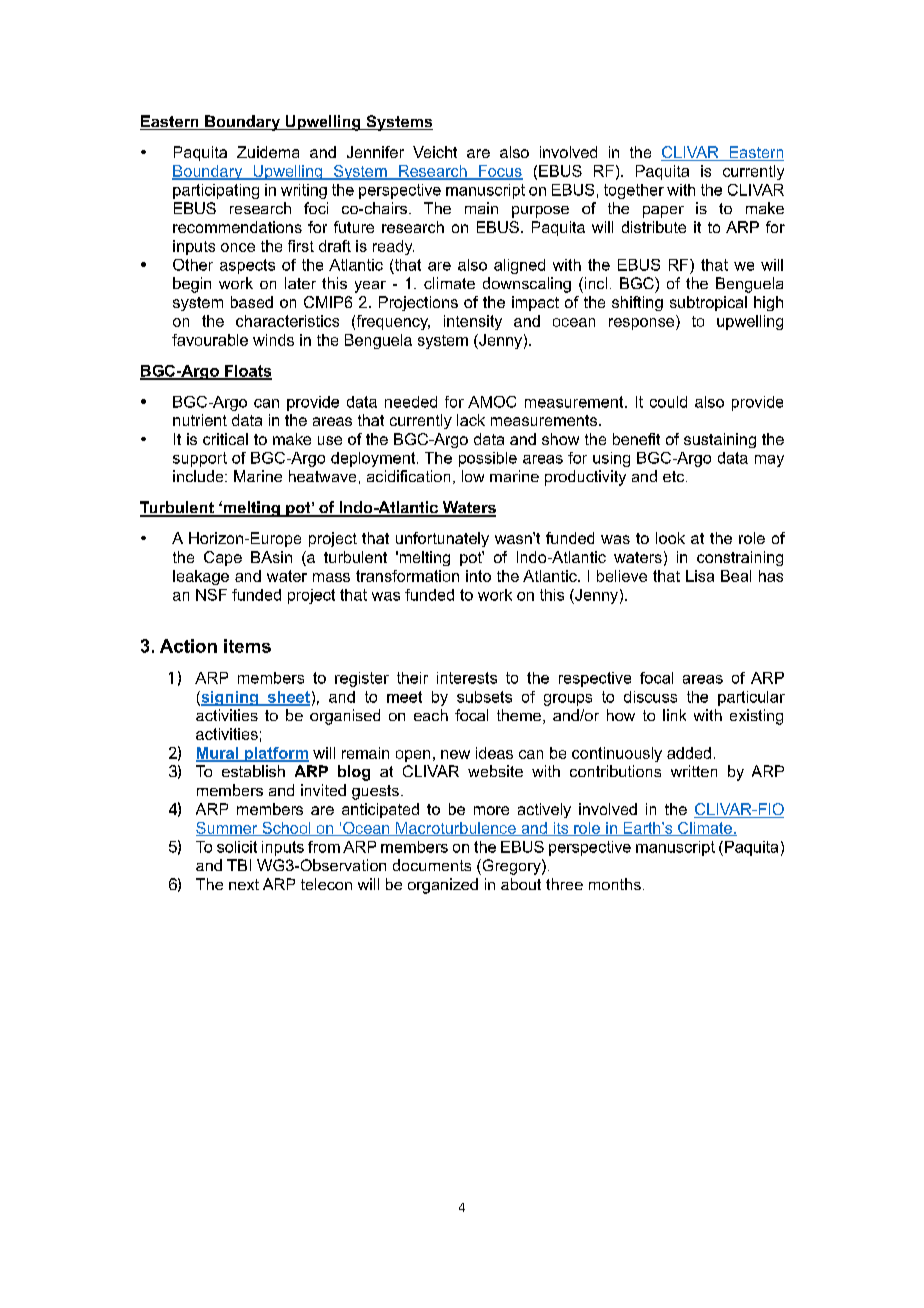  I want to click on Focus, so click(500, 172).
